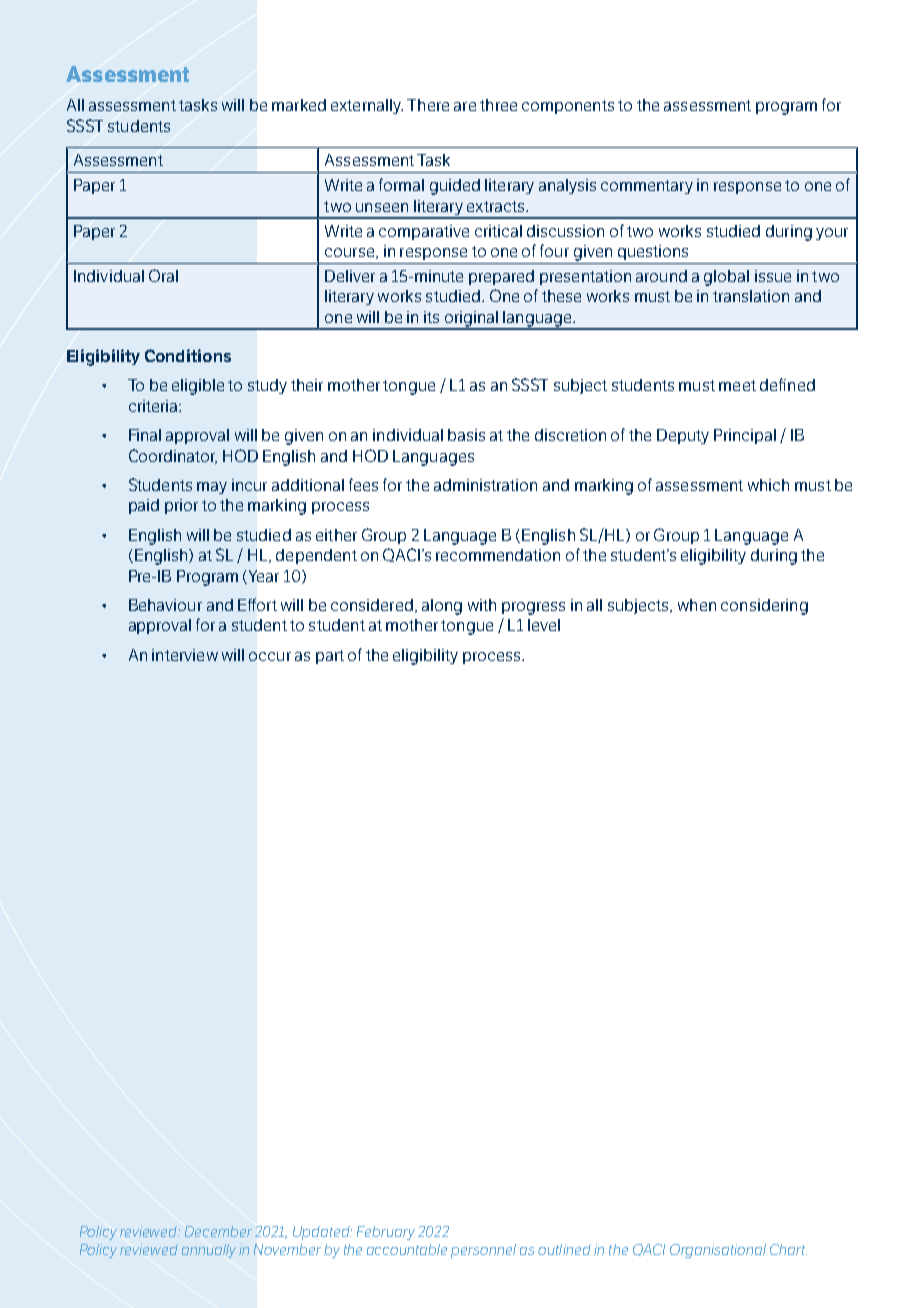  What do you see at coordinates (498, 105) in the screenshot?
I see `three` at bounding box center [498, 105].
